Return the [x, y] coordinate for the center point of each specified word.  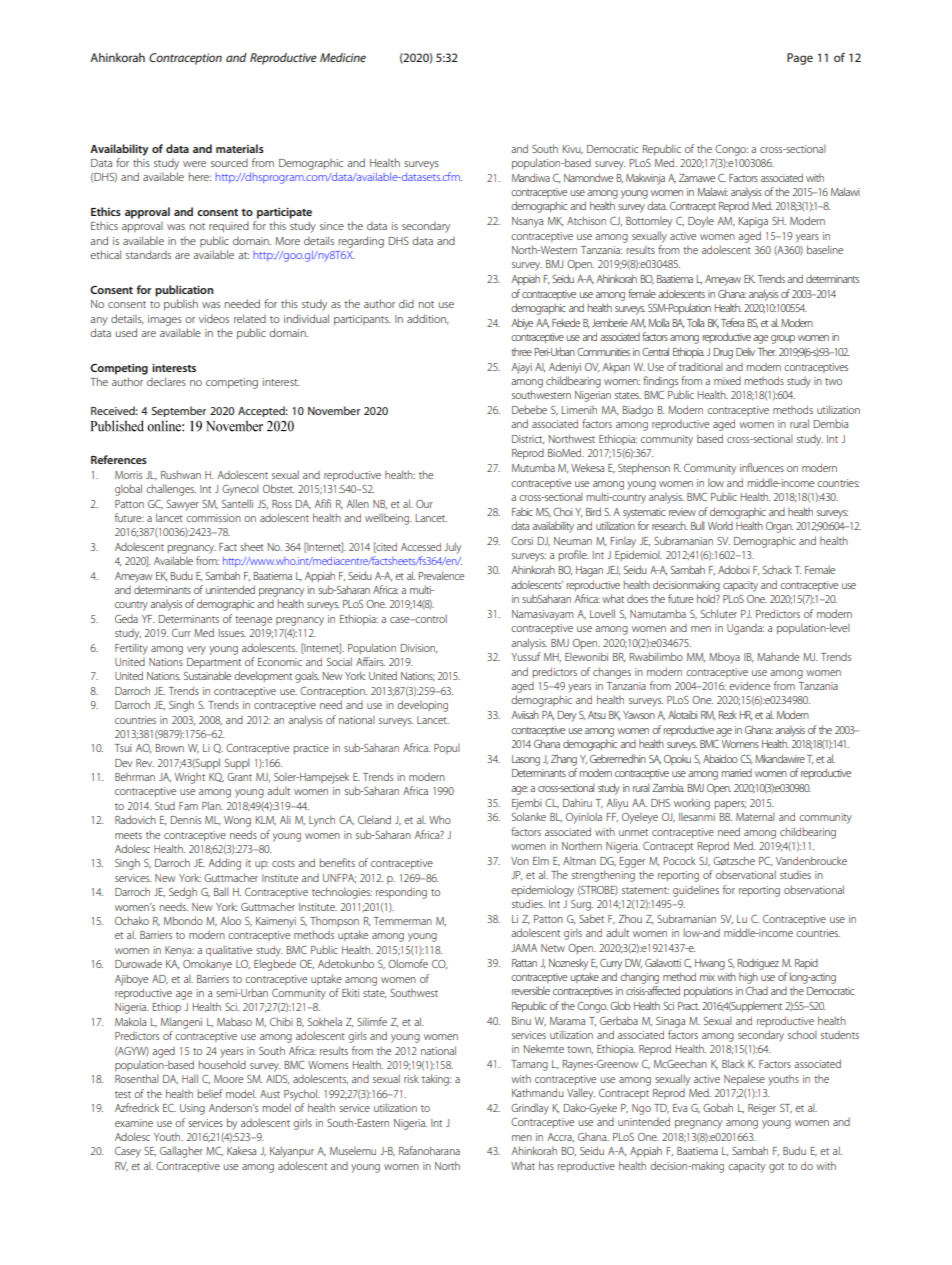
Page [800, 59]
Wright [190, 778]
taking [436, 1080]
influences [762, 467]
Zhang [564, 760]
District [528, 439]
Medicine [343, 57]
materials [240, 148]
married [737, 773]
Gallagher [181, 1152]
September [179, 411]
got [776, 1168]
